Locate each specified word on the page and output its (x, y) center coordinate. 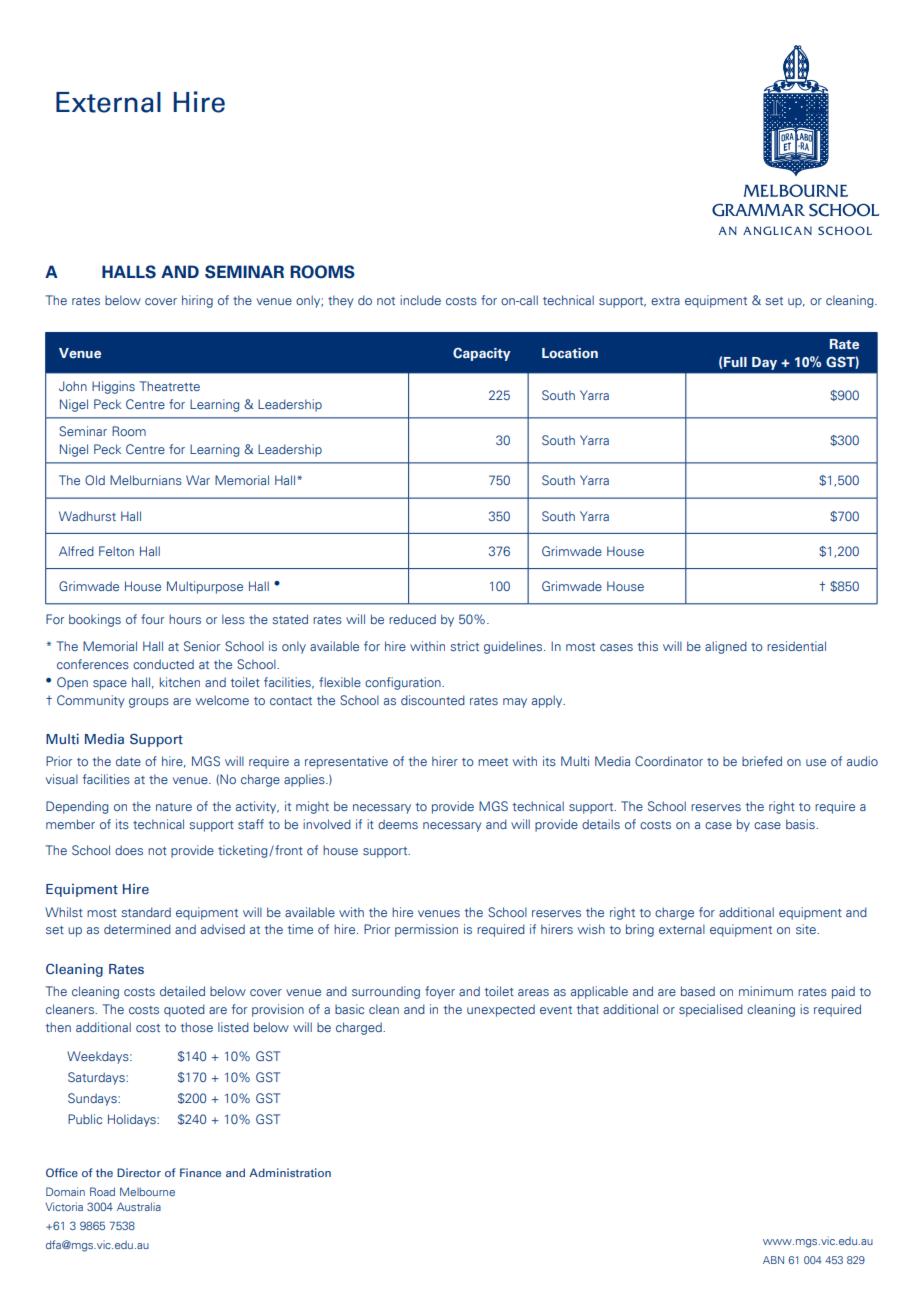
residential (796, 646)
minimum (766, 991)
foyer (440, 992)
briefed (762, 761)
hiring (197, 301)
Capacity (481, 354)
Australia (139, 1206)
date (128, 761)
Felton (116, 551)
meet (493, 762)
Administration (290, 1172)
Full (735, 362)
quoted (184, 1010)
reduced (412, 619)
